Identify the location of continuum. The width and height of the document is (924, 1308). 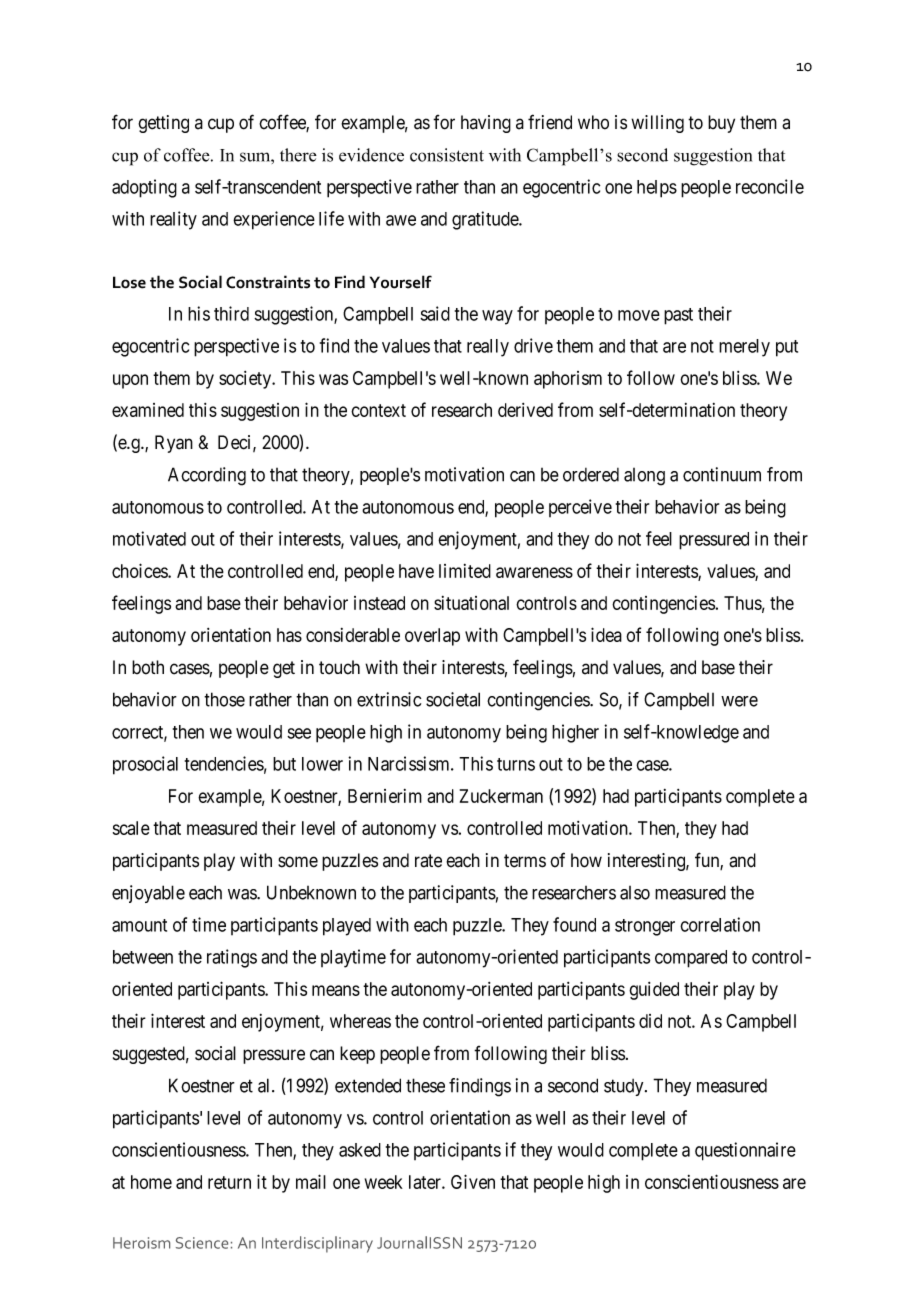
(722, 474).
